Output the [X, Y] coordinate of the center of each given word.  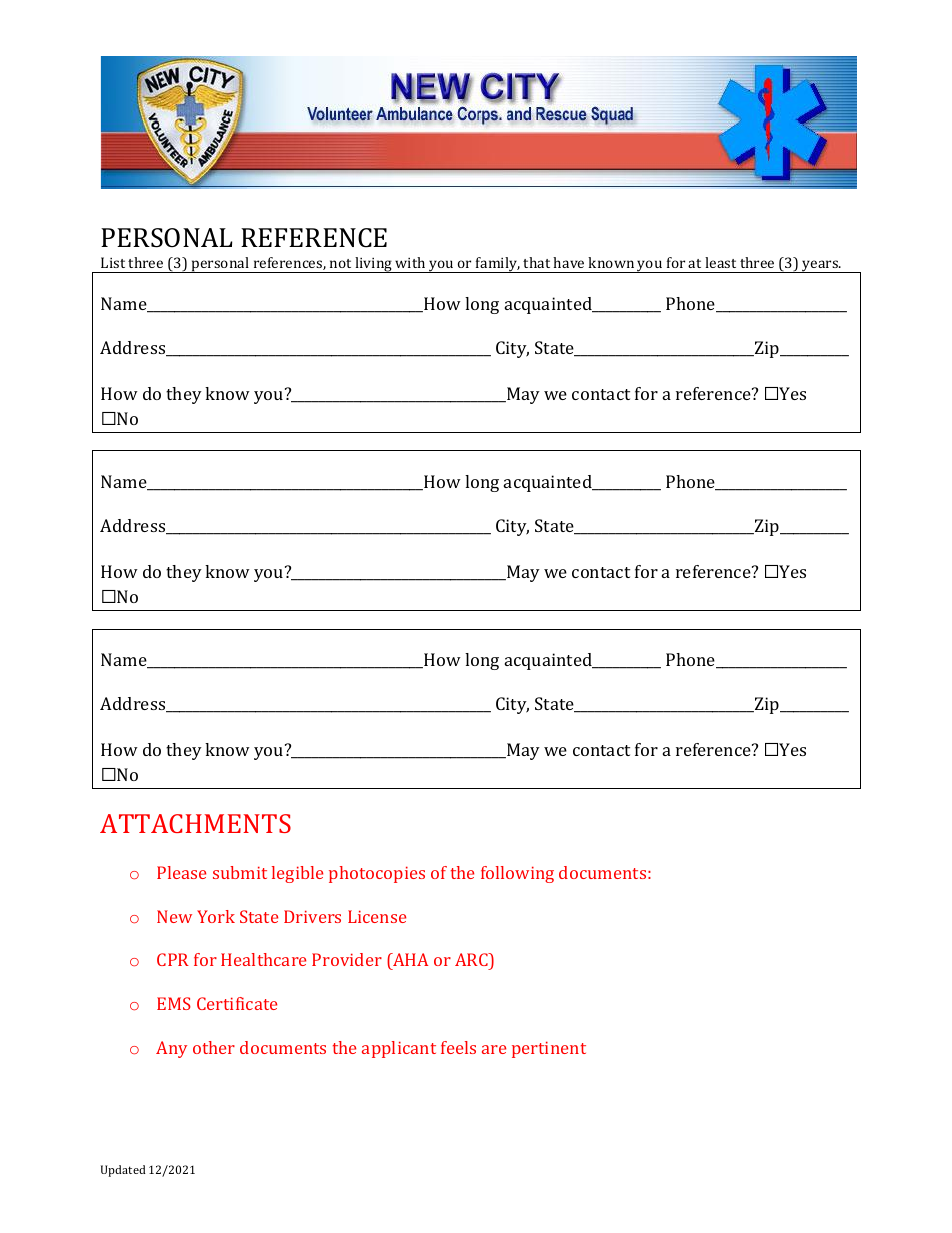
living [374, 265]
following [517, 874]
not [340, 263]
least [720, 262]
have [568, 262]
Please [181, 872]
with [410, 262]
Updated [123, 1171]
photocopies [377, 874]
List [113, 262]
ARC [472, 961]
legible [297, 874]
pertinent [549, 1049]
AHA [409, 959]
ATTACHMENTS [195, 823]
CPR [173, 959]
